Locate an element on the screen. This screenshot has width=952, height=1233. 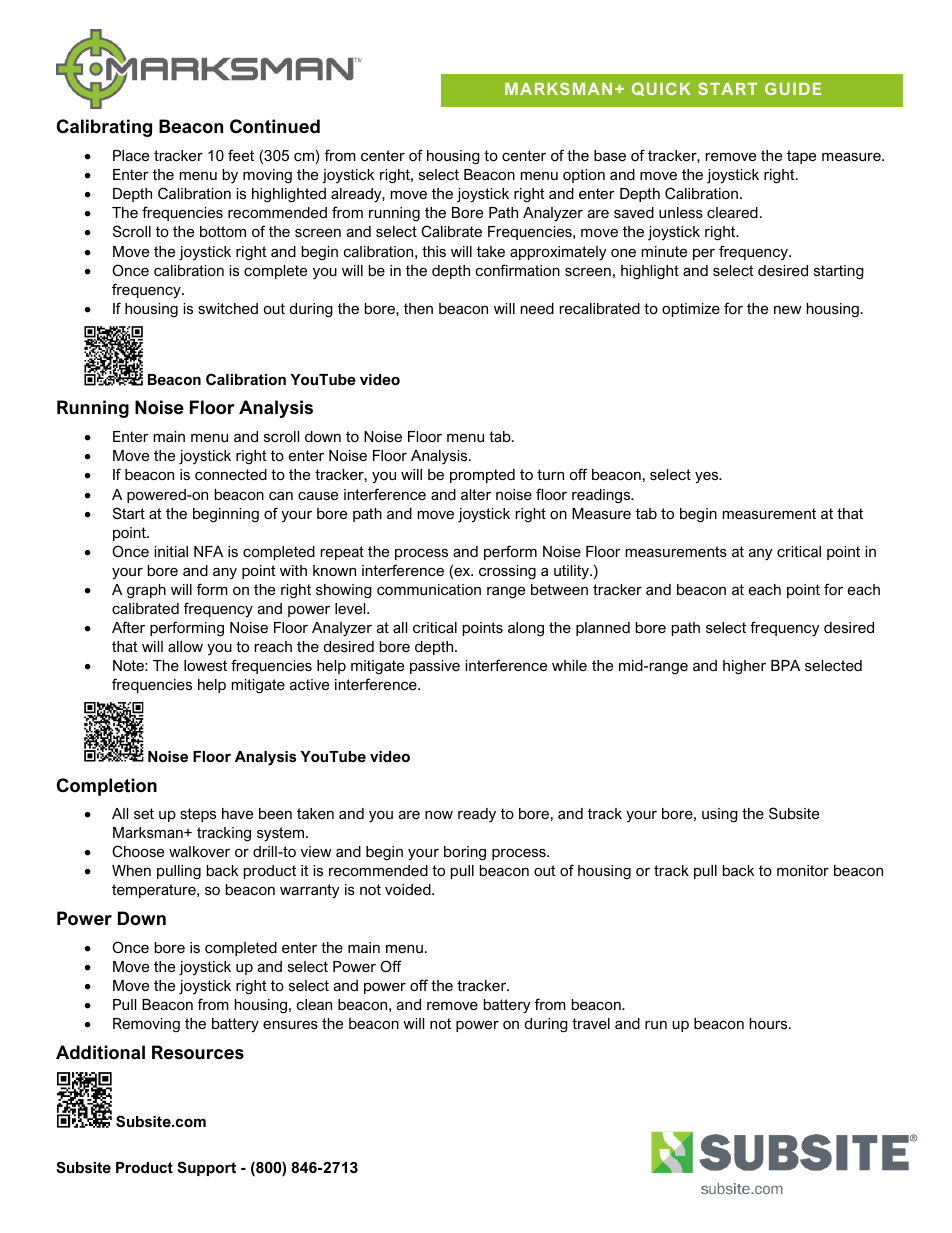
Support is located at coordinates (206, 1168).
